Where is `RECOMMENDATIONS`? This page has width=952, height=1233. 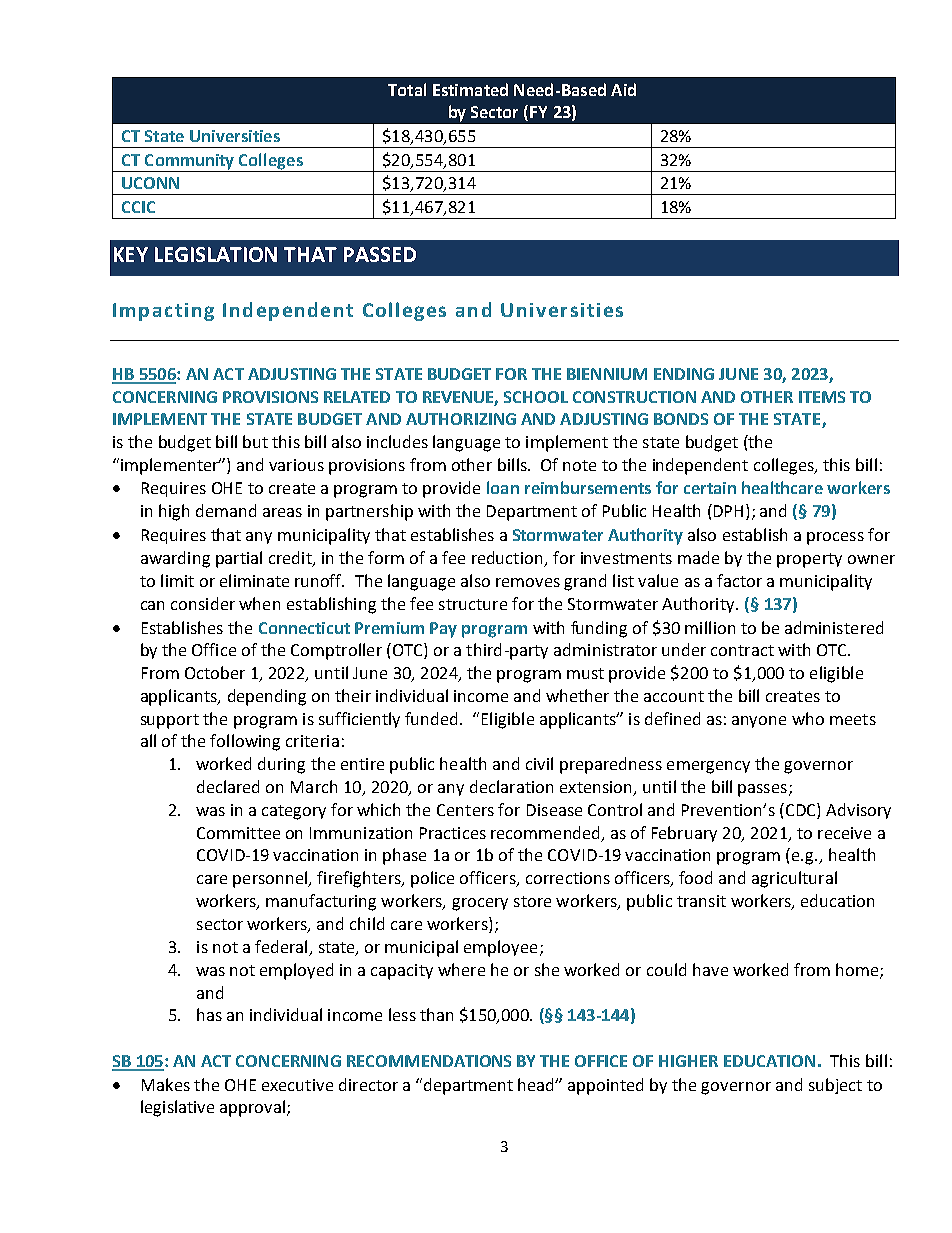
RECOMMENDATIONS is located at coordinates (429, 1061).
